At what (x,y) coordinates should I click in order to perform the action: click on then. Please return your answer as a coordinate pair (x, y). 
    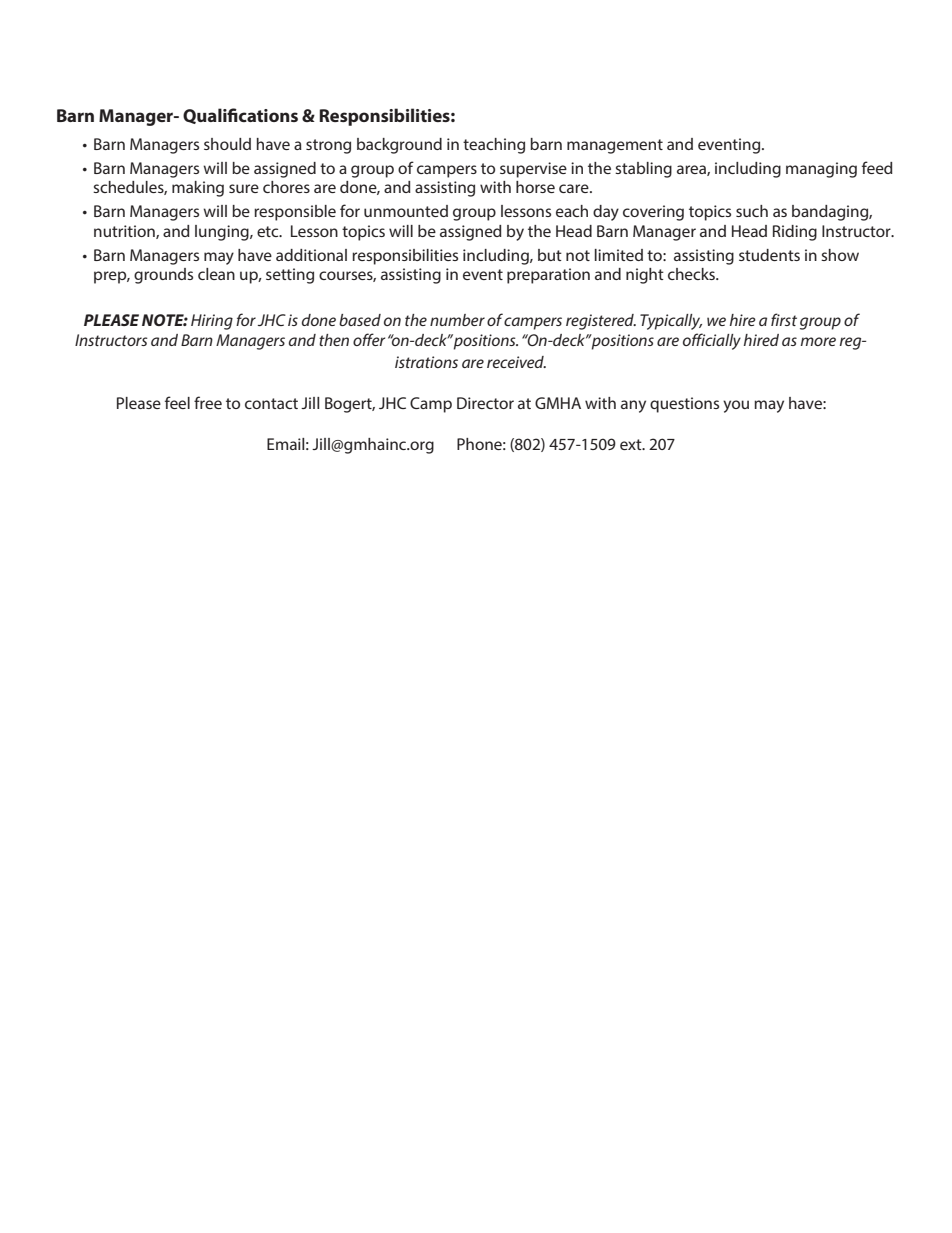
    Looking at the image, I should click on (334, 340).
